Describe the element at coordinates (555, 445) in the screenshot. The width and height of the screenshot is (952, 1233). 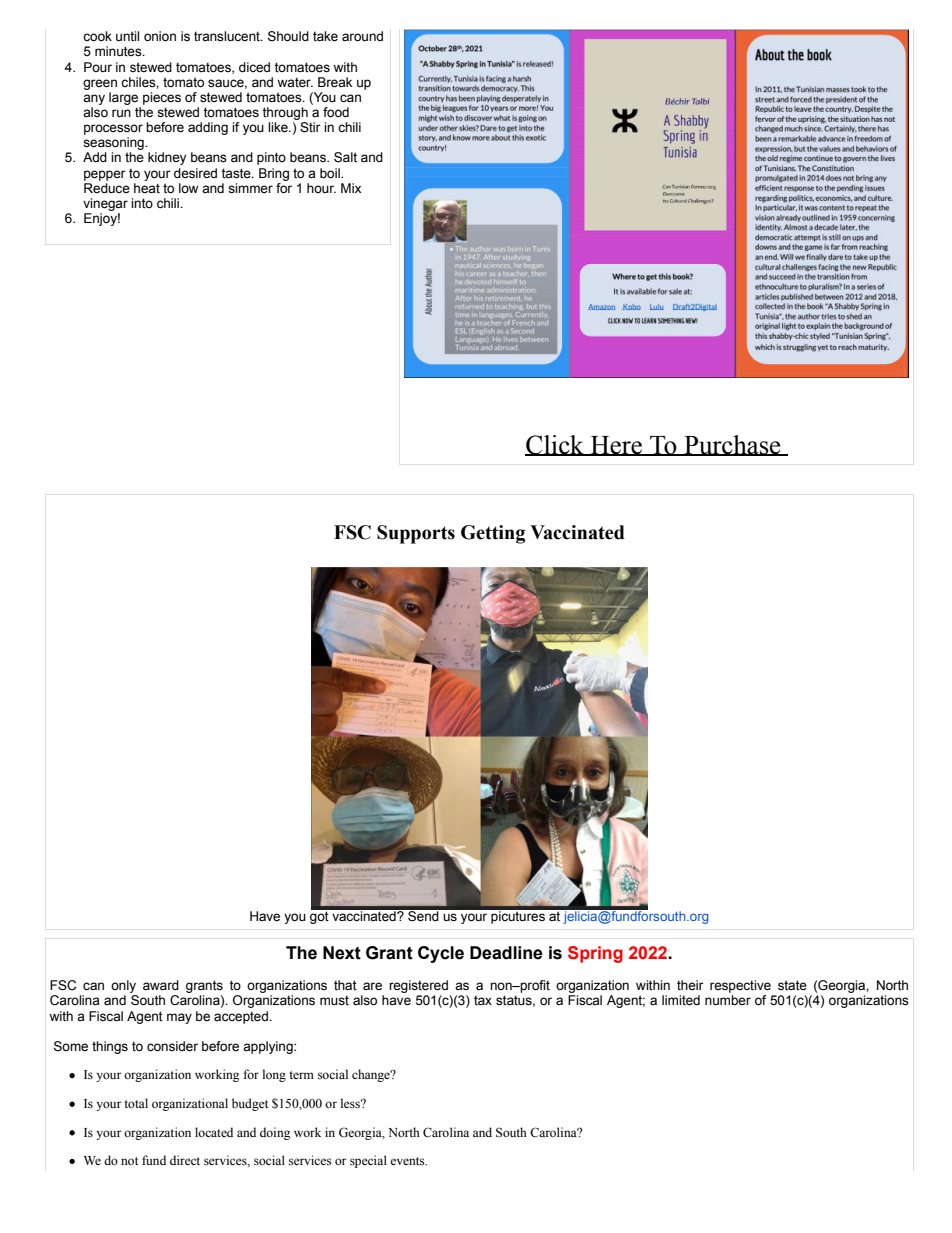
I see `Click` at that location.
